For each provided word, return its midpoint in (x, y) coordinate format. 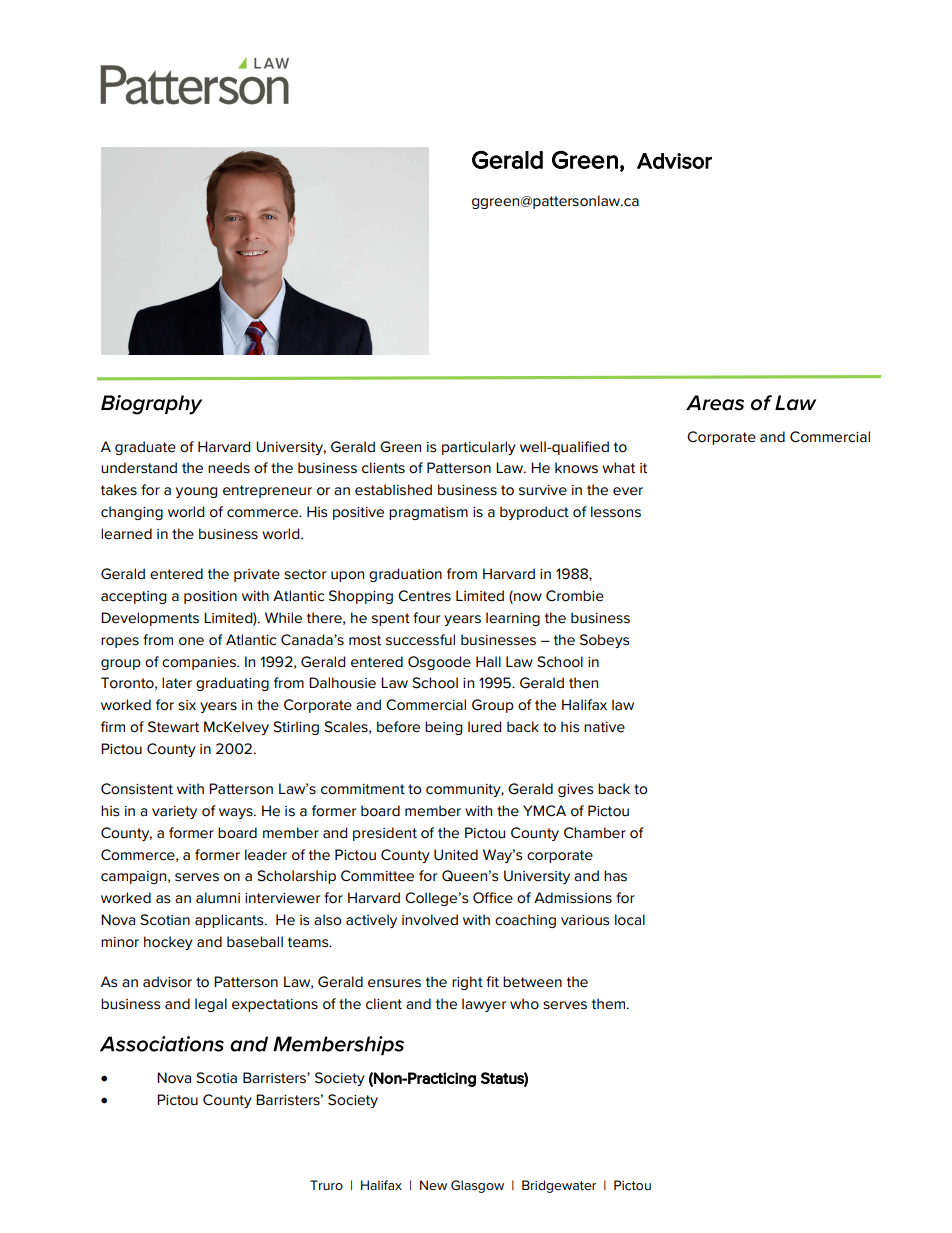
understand (139, 468)
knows (576, 468)
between (532, 982)
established (393, 490)
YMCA (544, 811)
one (191, 641)
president (385, 834)
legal (211, 1005)
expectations (275, 1005)
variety (174, 812)
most (365, 640)
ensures (394, 983)
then (583, 683)
